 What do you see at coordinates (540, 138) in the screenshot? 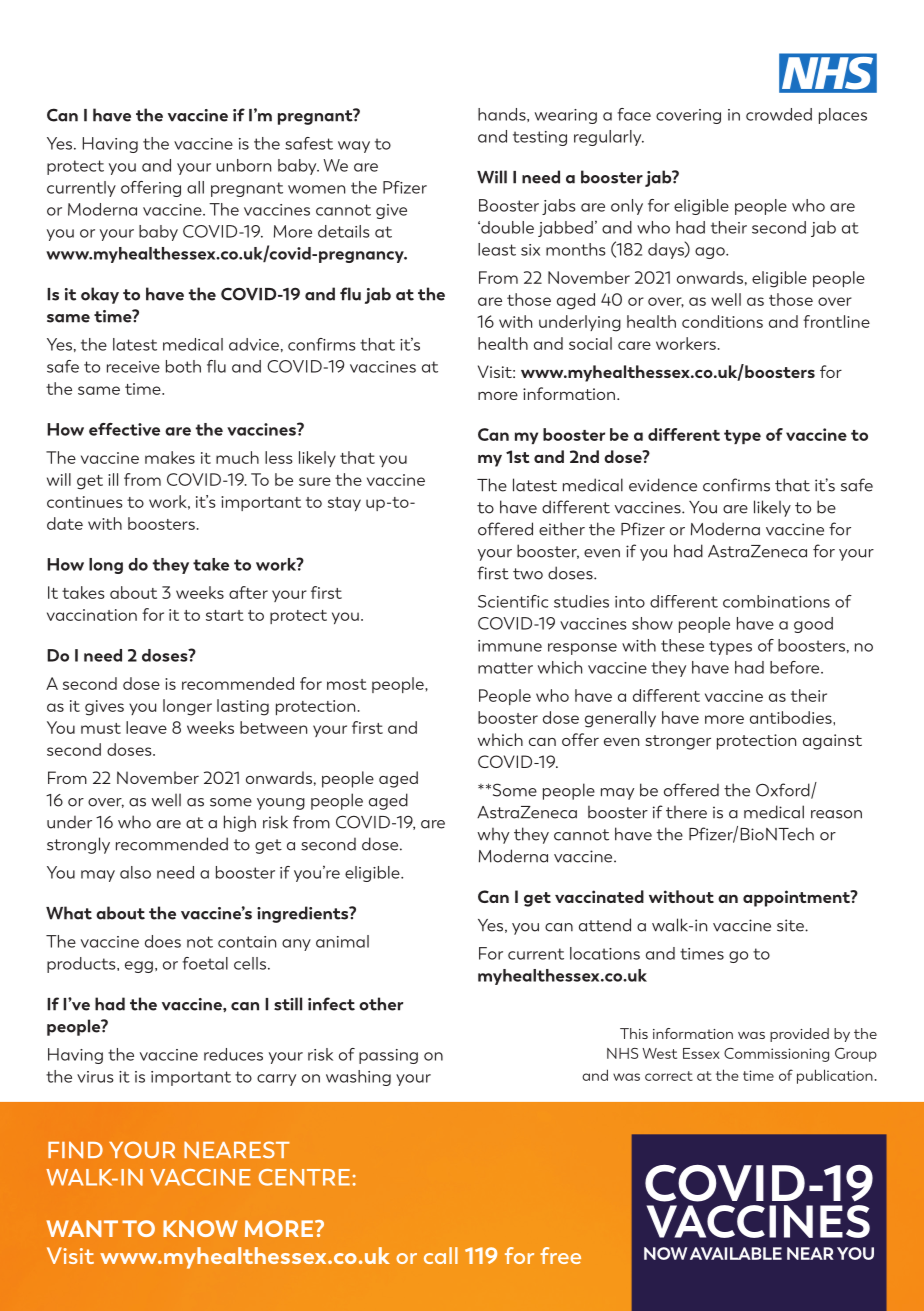
I see `testing` at bounding box center [540, 138].
